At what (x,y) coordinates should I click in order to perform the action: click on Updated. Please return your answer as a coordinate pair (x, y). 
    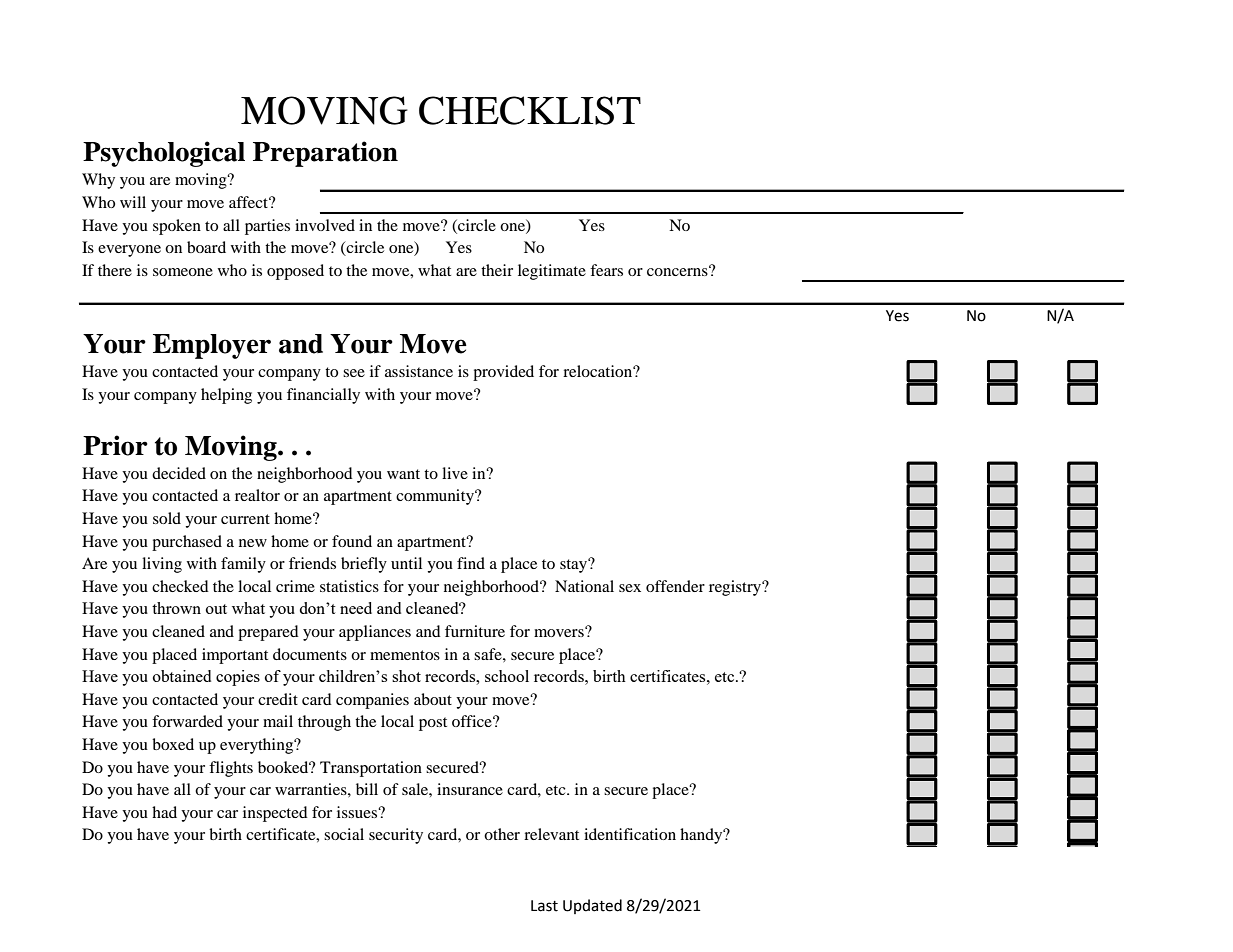
    Looking at the image, I should click on (592, 906).
